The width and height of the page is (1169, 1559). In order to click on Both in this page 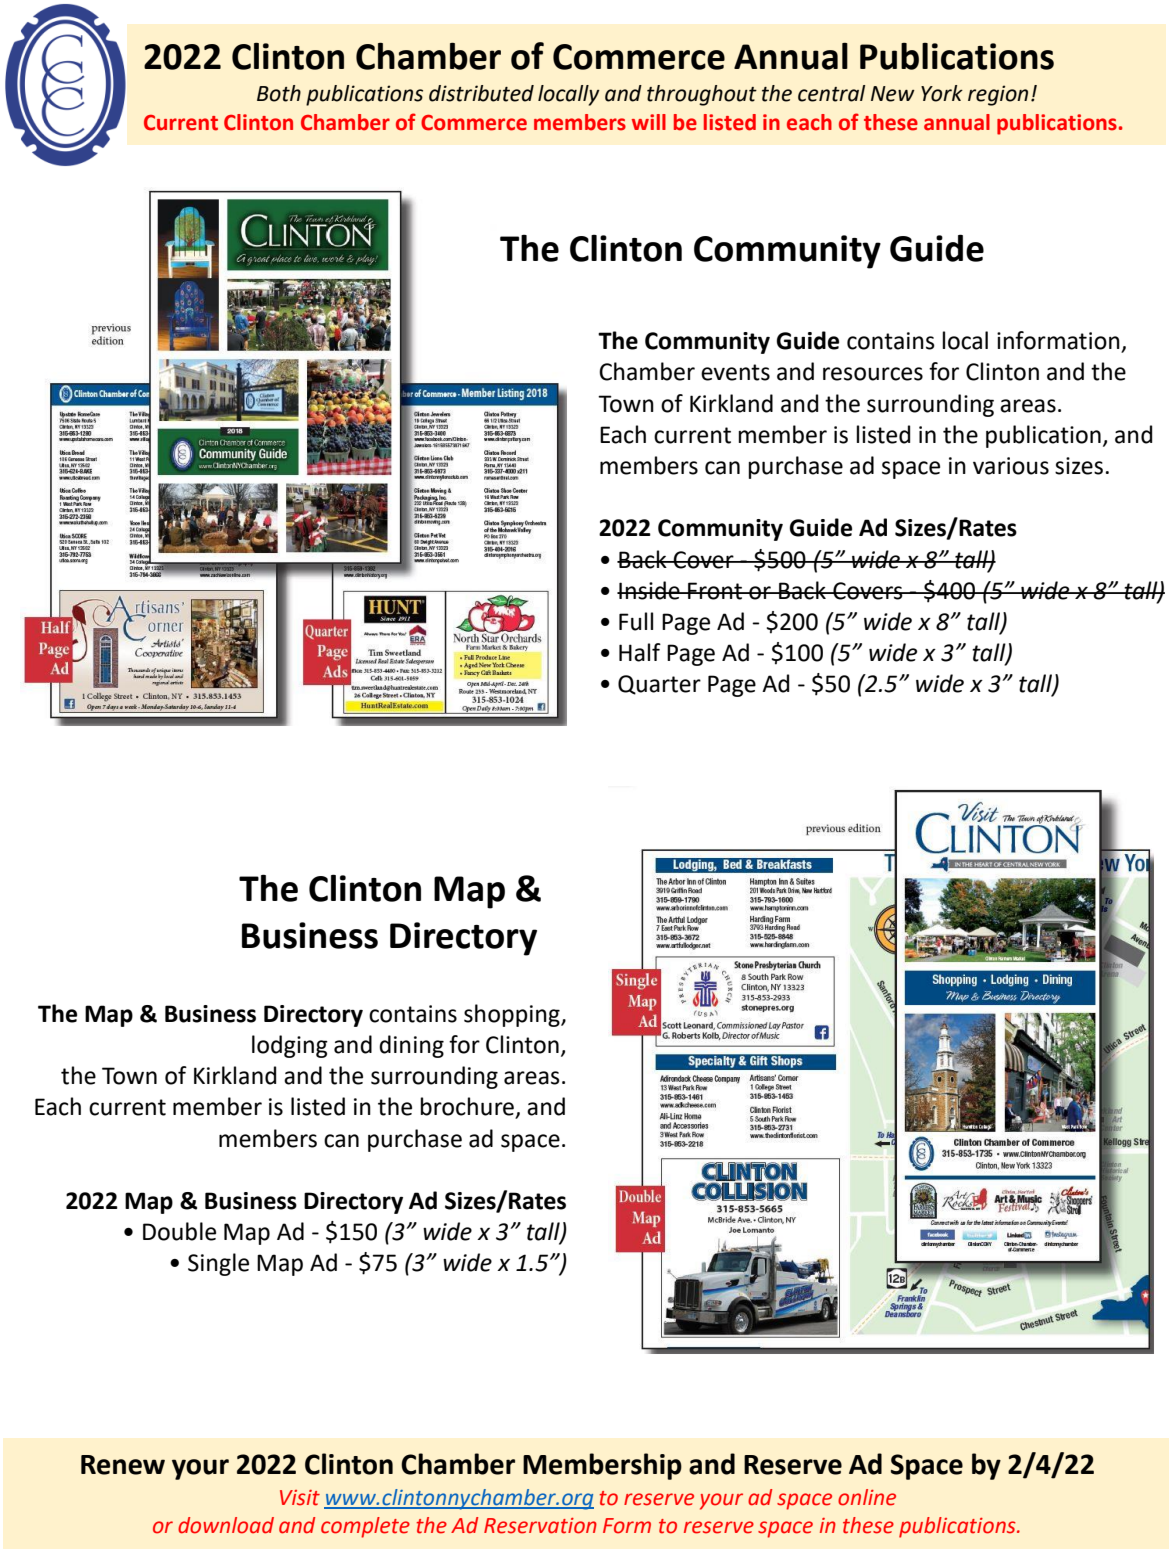, I will do `click(279, 93)`.
